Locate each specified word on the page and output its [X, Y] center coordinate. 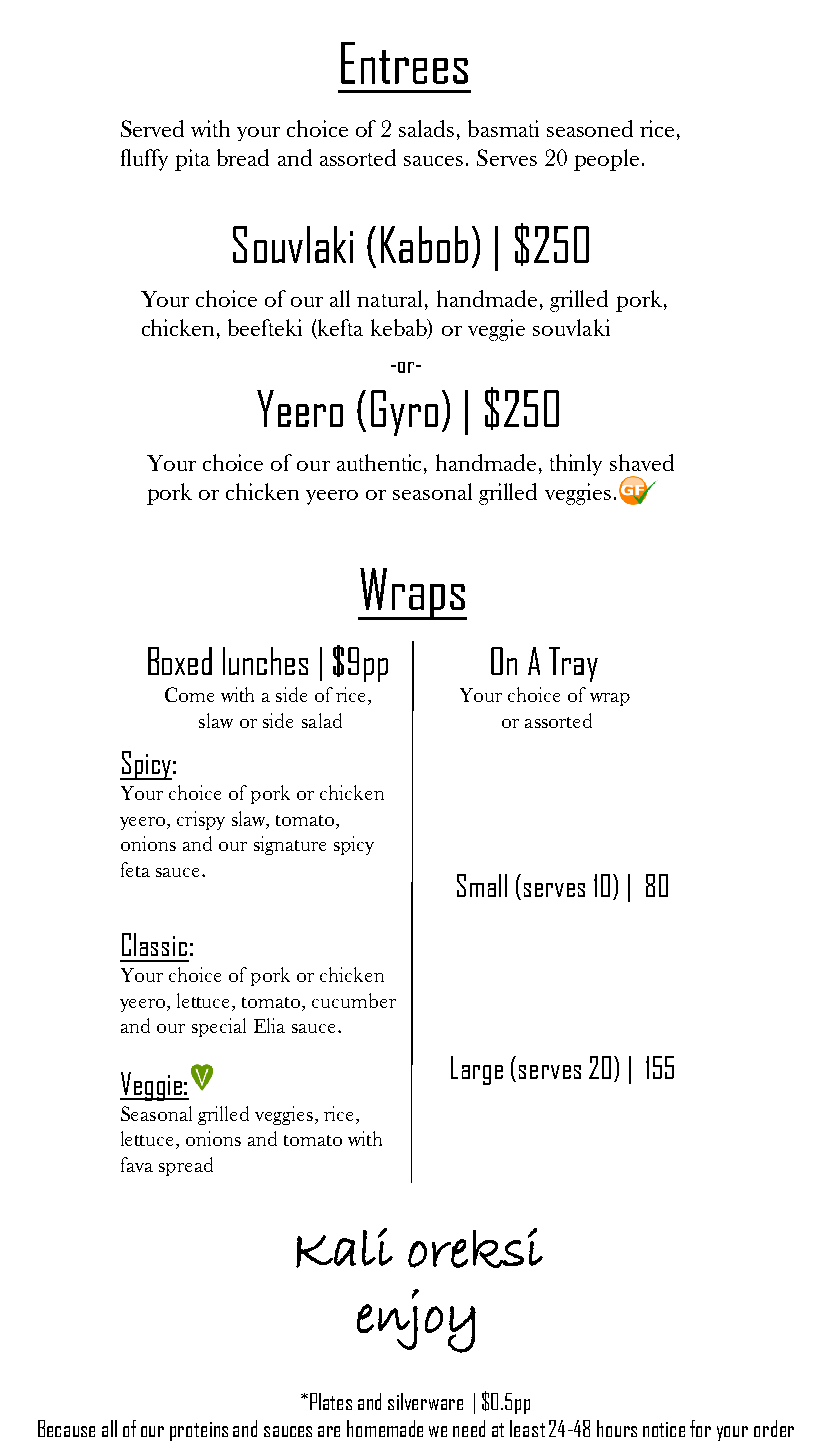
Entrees [404, 63]
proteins [199, 1431]
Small [482, 885]
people [606, 160]
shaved [642, 462]
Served [152, 128]
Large [477, 1070]
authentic [381, 462]
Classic [154, 944]
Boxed [180, 661]
